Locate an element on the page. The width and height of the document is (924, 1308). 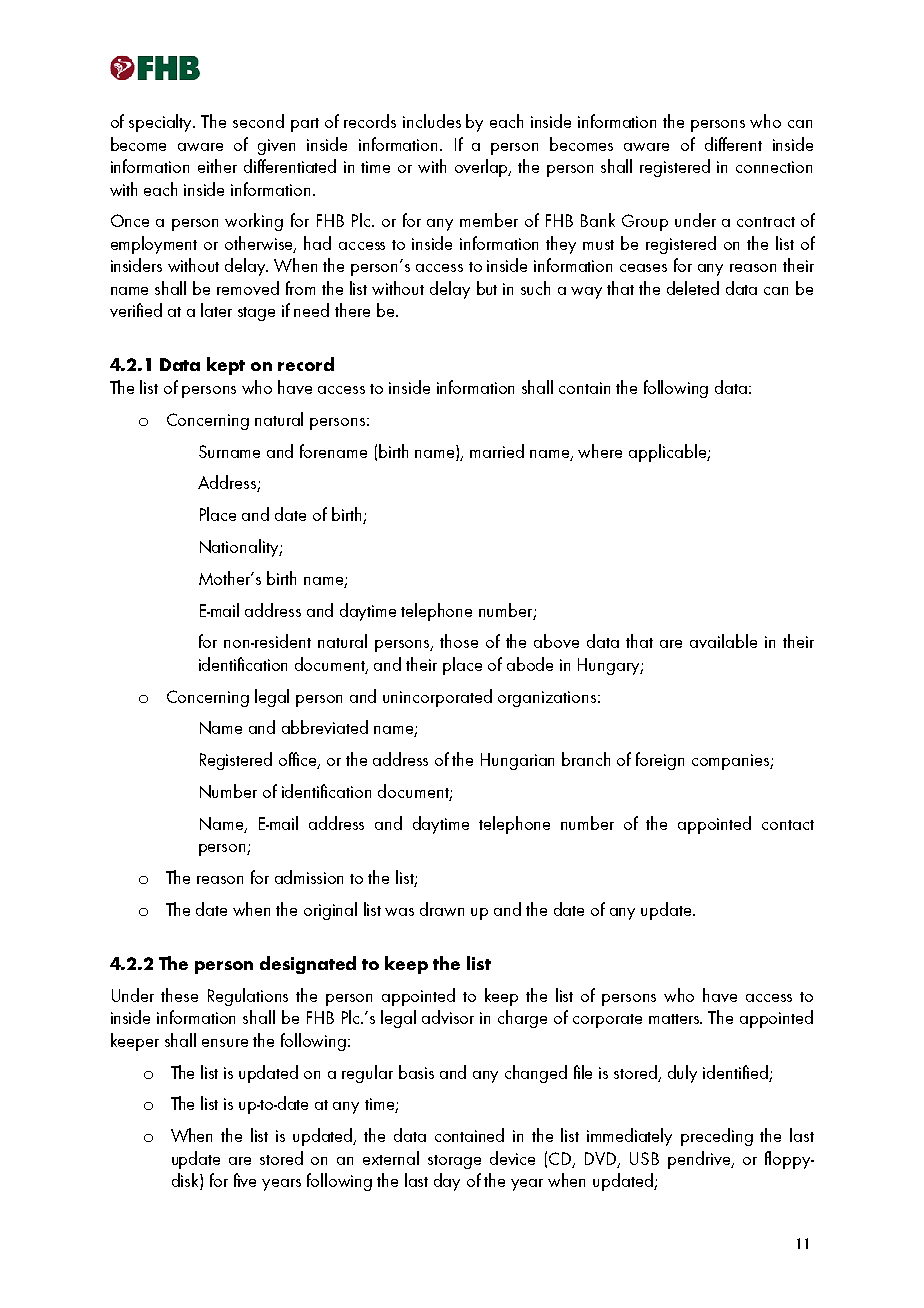
kept is located at coordinates (226, 366).
